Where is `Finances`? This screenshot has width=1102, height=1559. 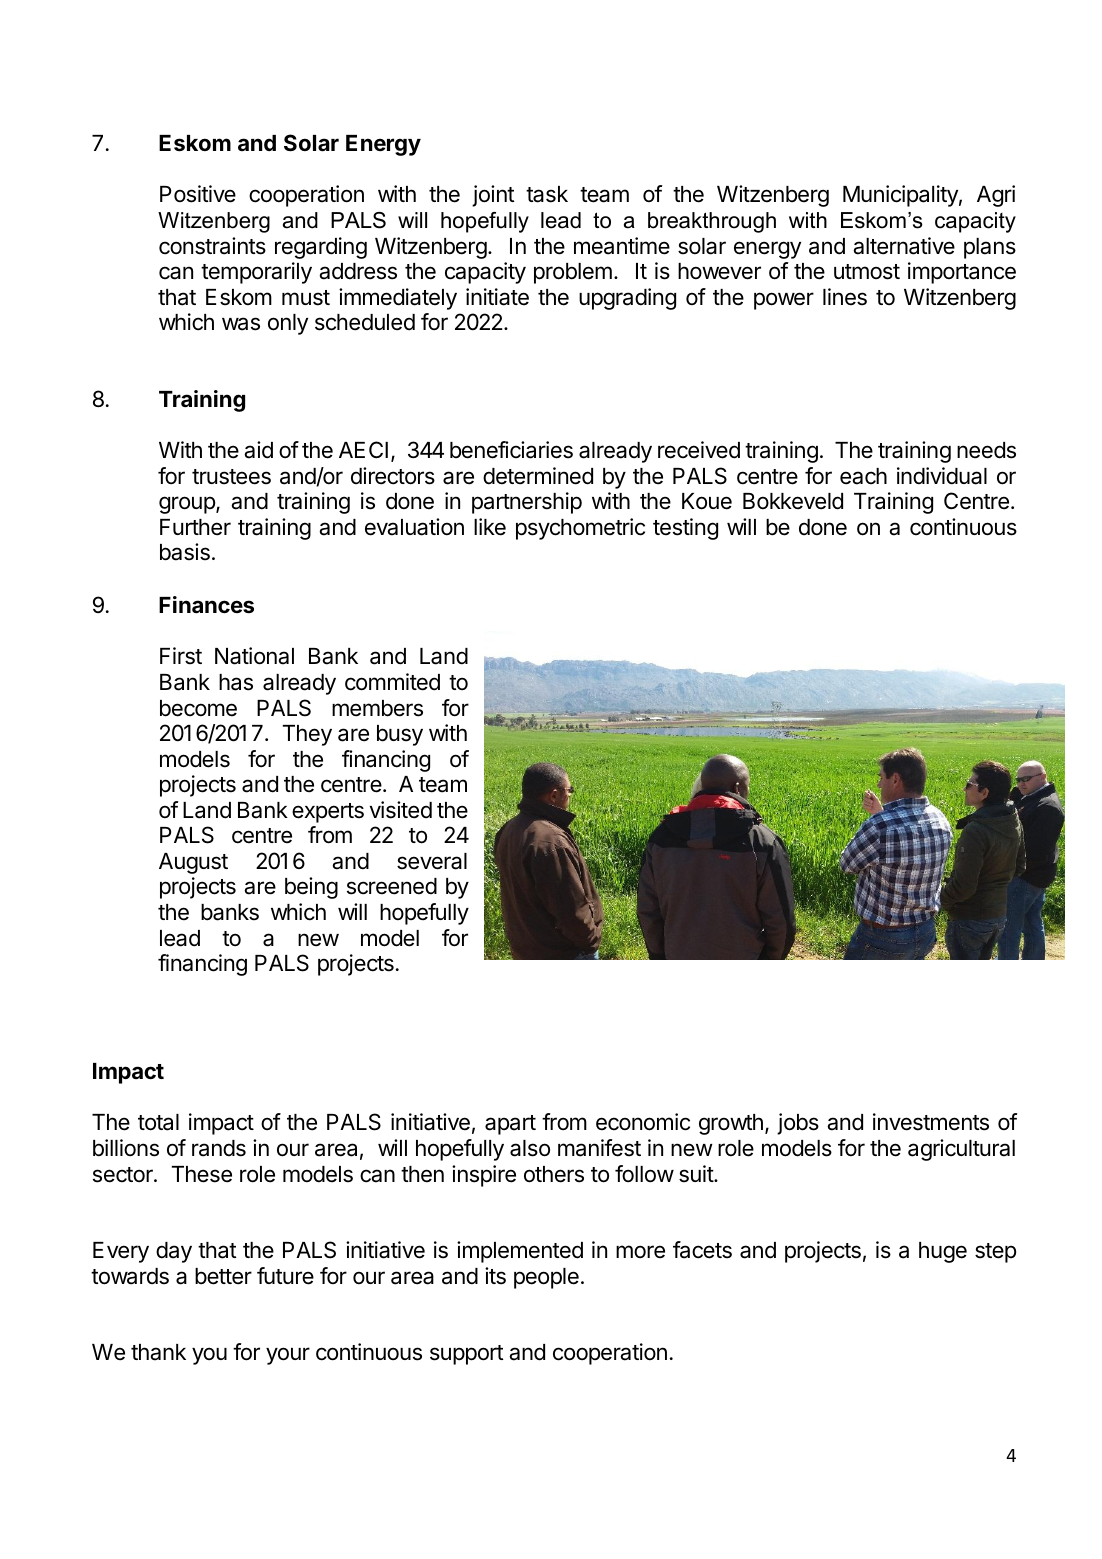
Finances is located at coordinates (206, 605).
